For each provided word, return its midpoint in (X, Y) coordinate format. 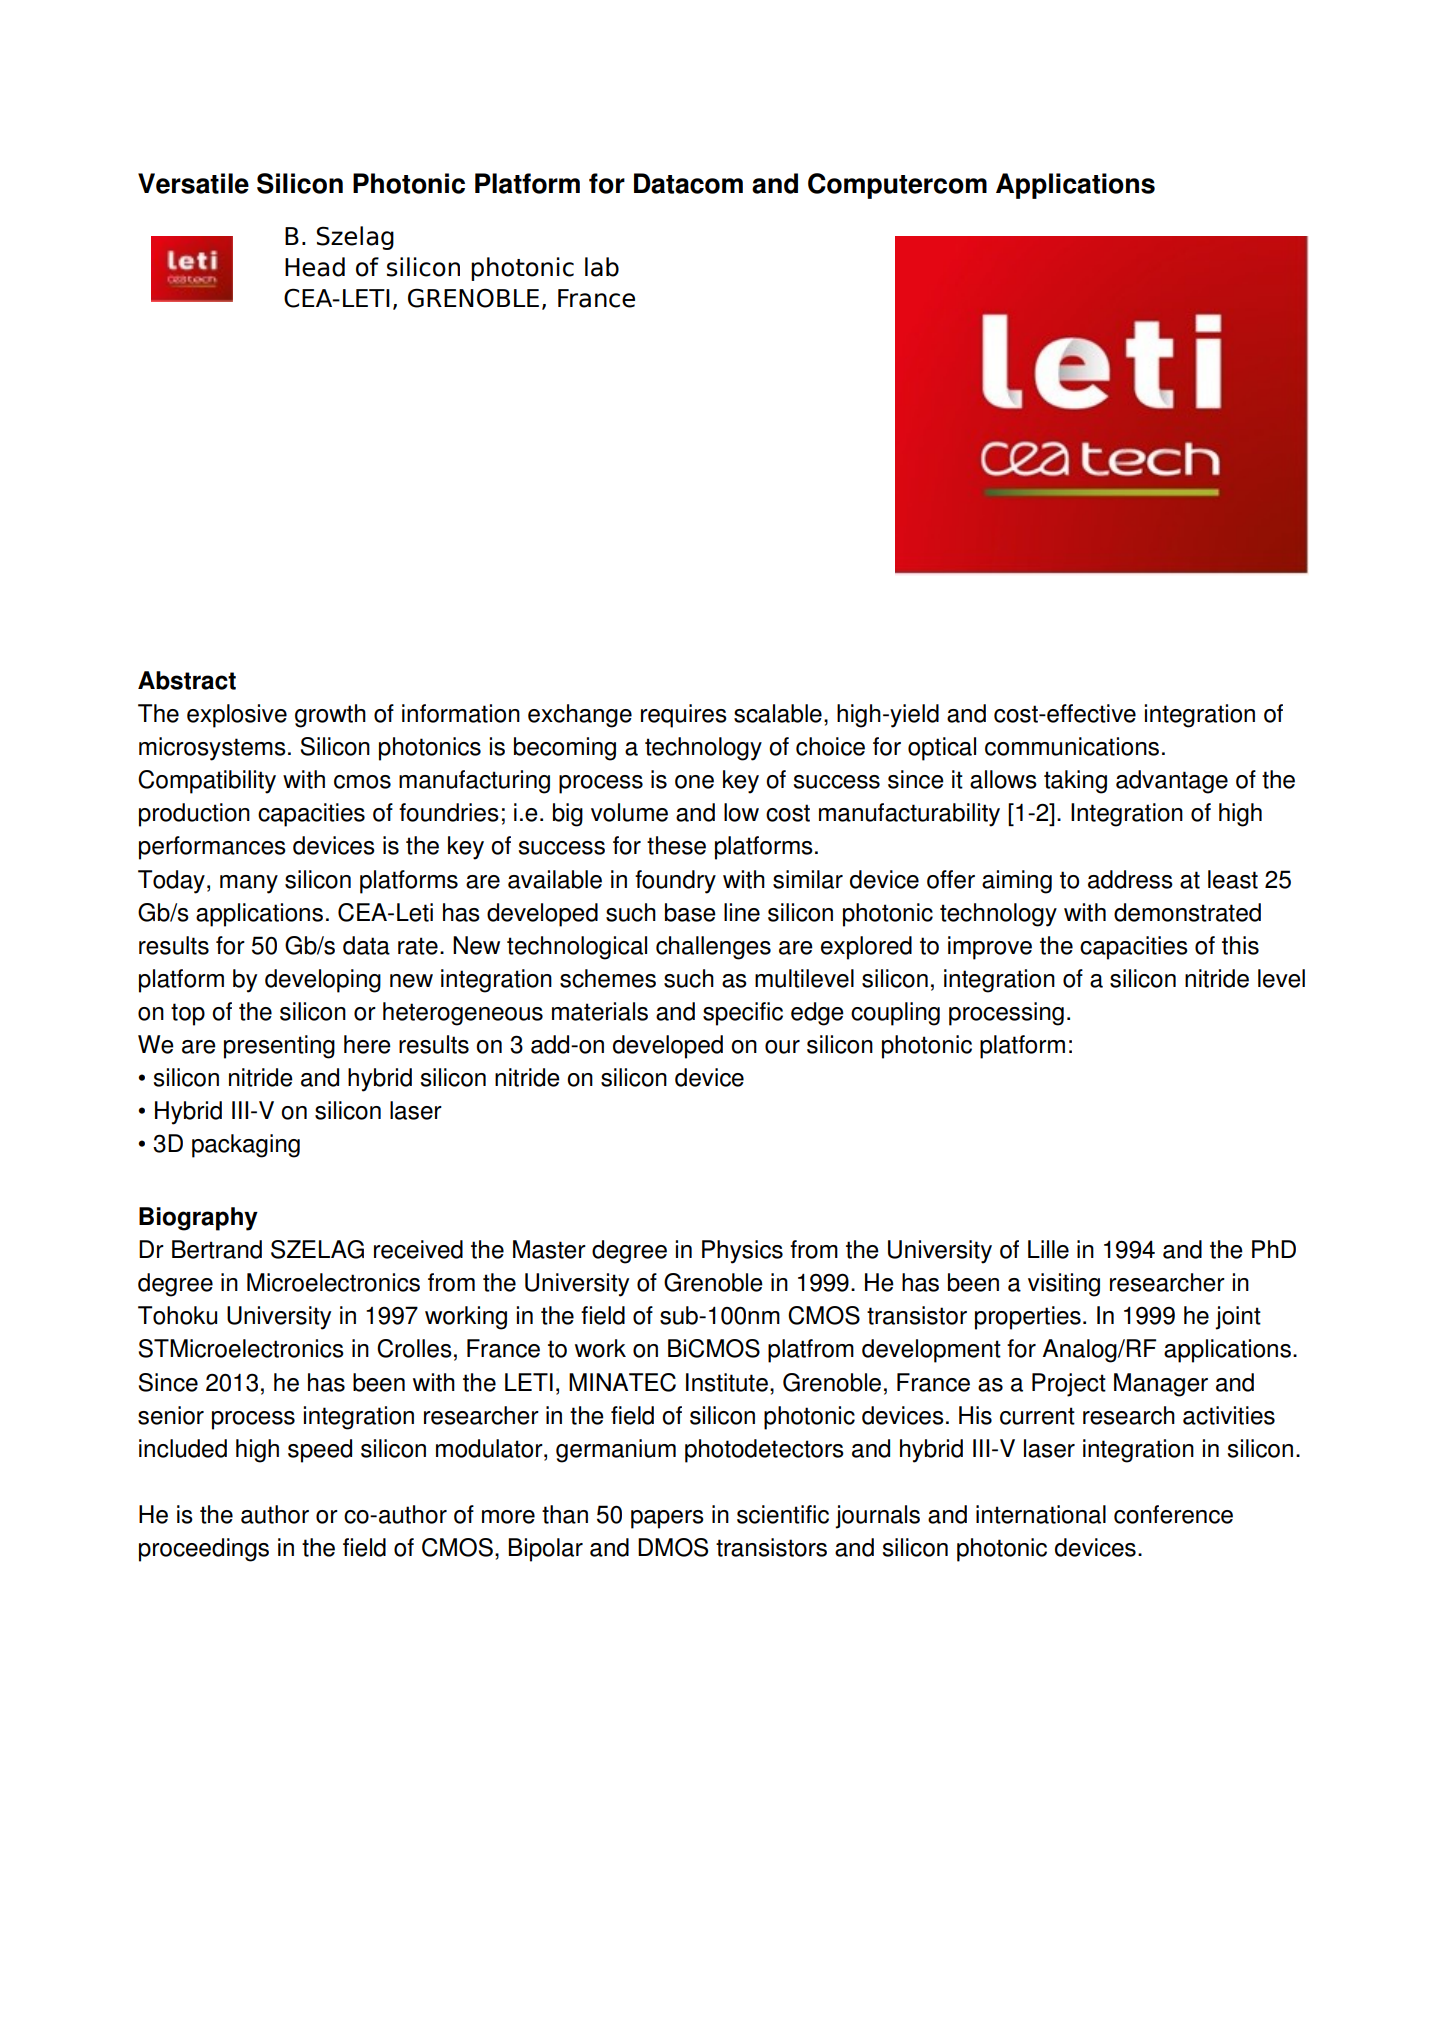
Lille (1048, 1249)
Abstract (187, 680)
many (249, 884)
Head (315, 267)
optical (942, 749)
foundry (675, 882)
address (1130, 879)
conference (1173, 1514)
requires (684, 716)
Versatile (193, 183)
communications (1072, 746)
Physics (742, 1252)
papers (667, 1519)
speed (320, 1451)
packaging (246, 1146)
